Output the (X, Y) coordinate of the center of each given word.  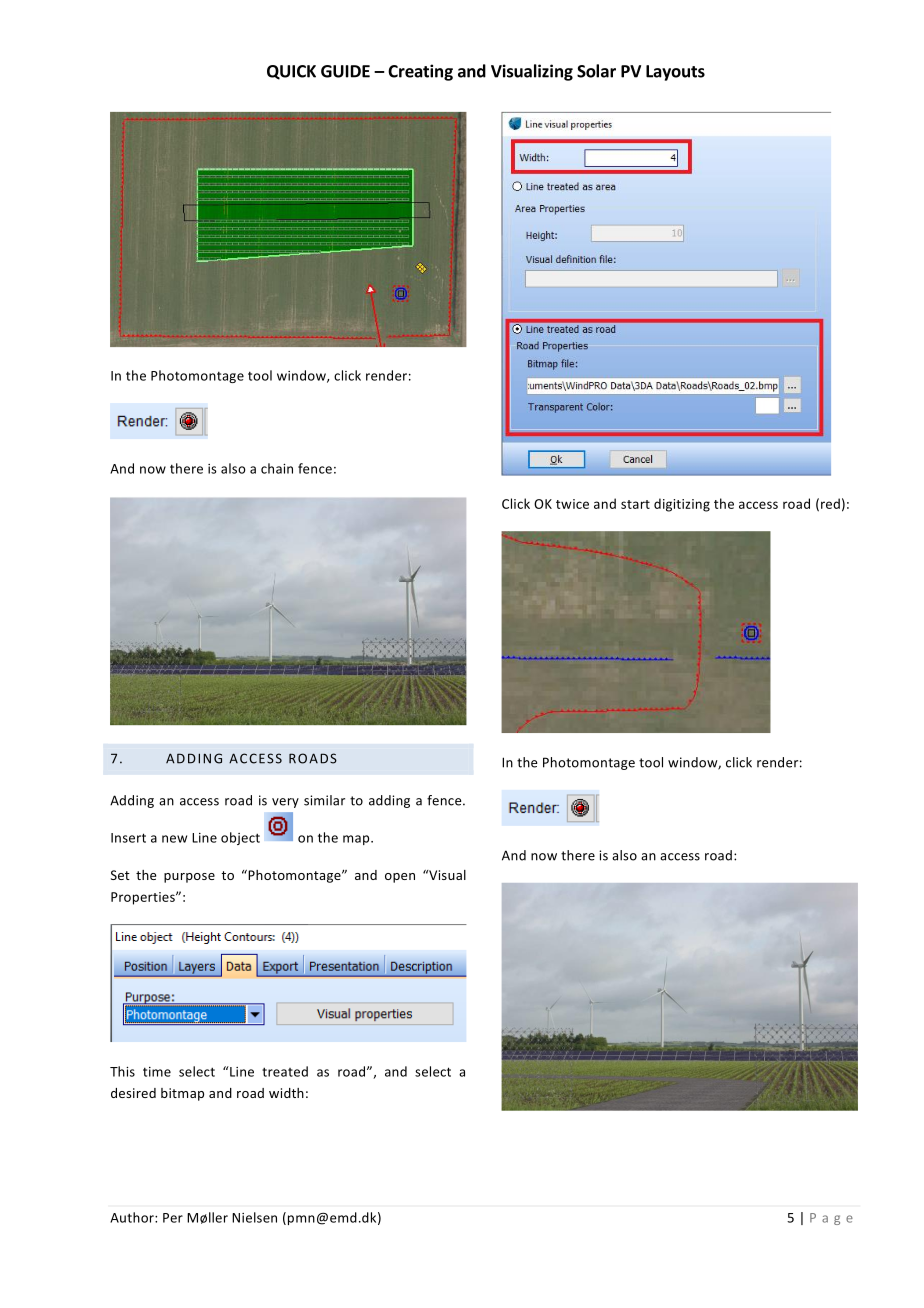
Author (133, 1217)
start (635, 504)
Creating (420, 72)
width (286, 1093)
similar (324, 800)
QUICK (291, 72)
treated (285, 1071)
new (174, 839)
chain (277, 468)
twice (572, 504)
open (400, 878)
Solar (596, 71)
